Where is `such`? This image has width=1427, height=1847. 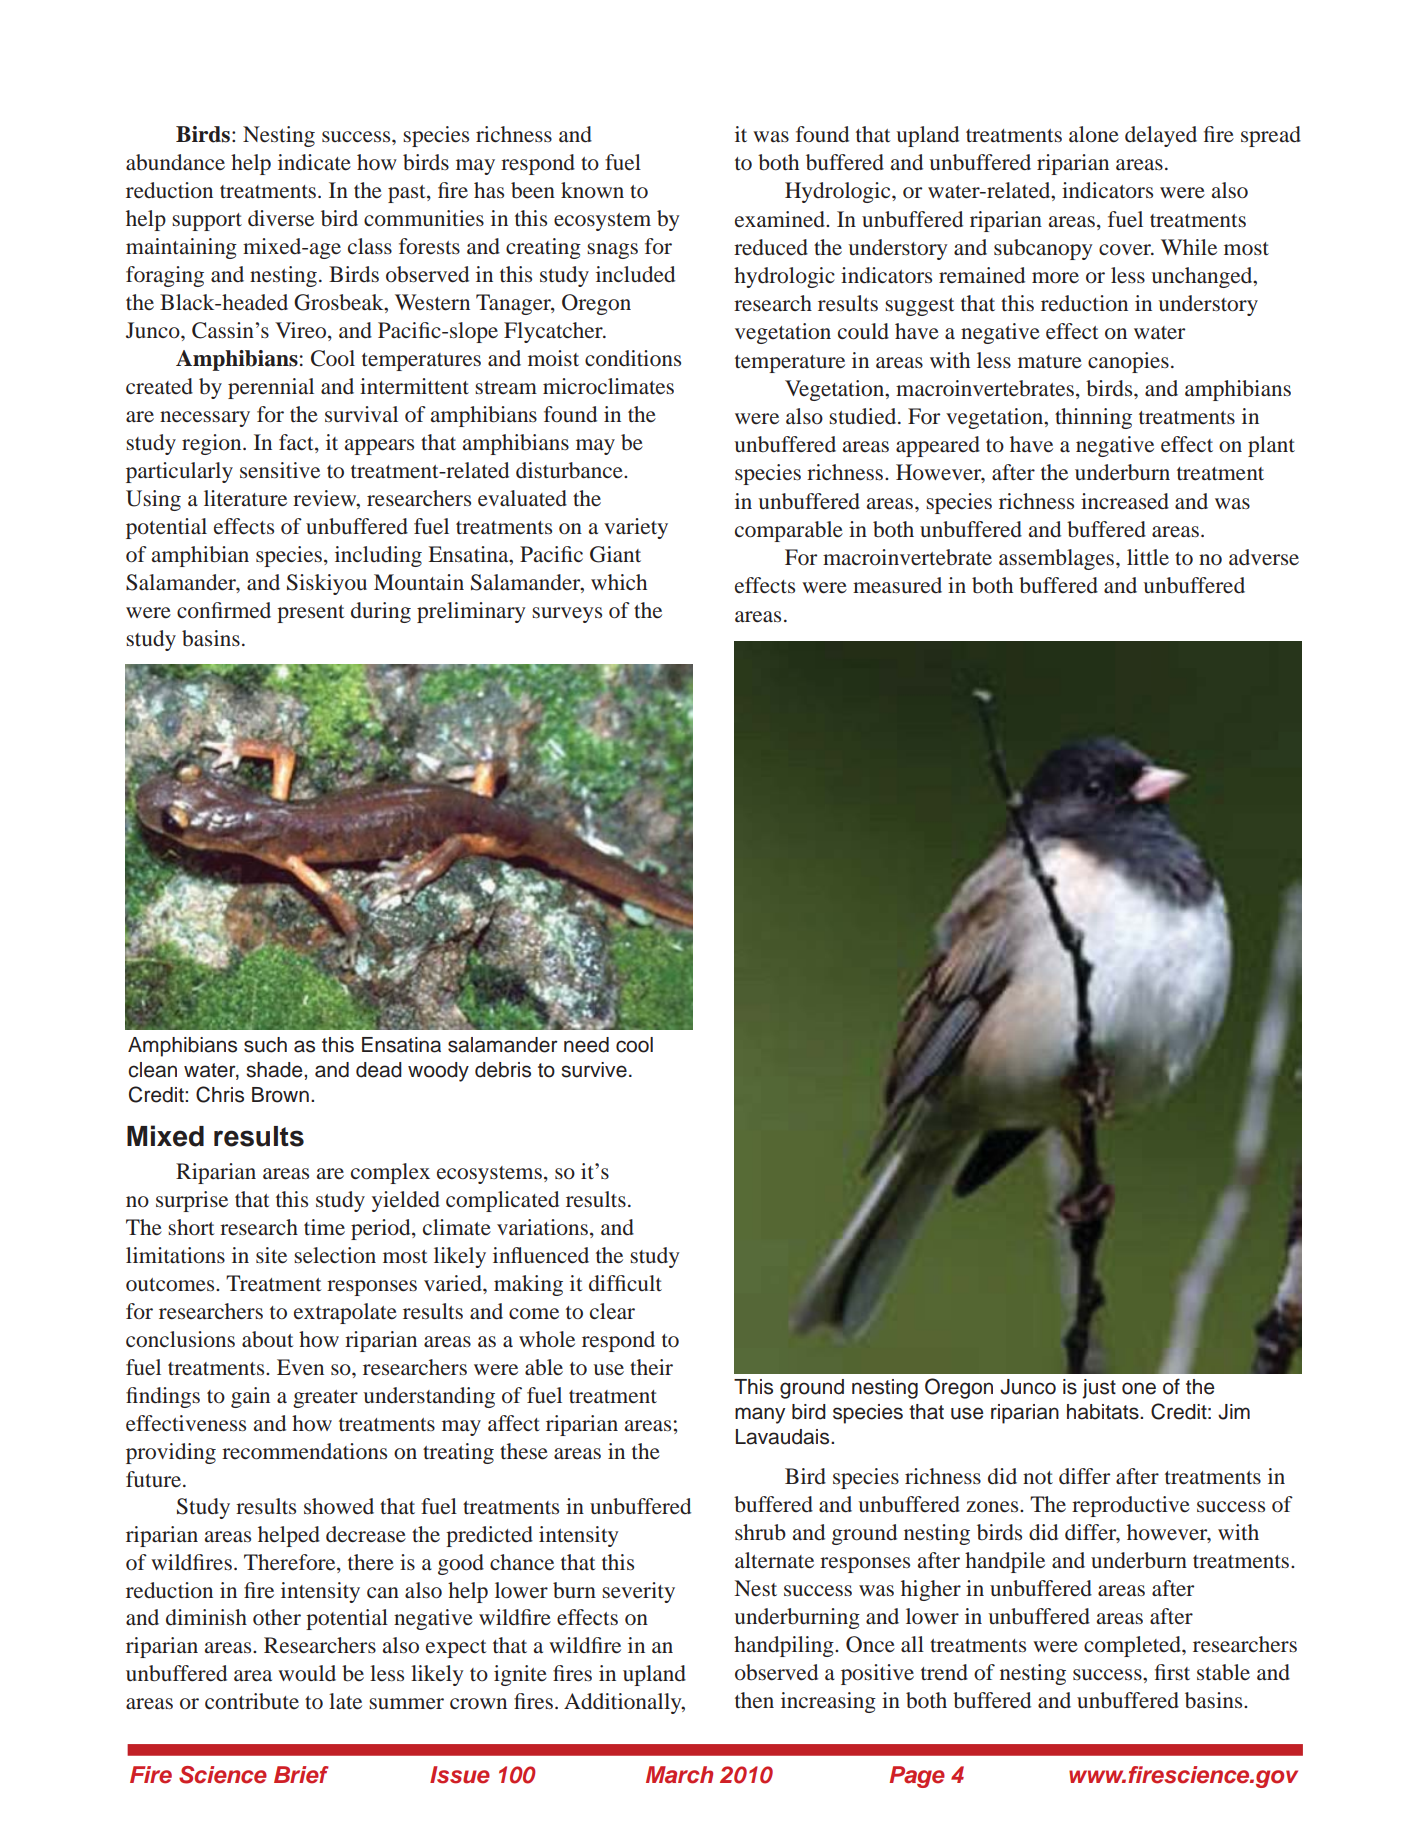
such is located at coordinates (265, 1045).
